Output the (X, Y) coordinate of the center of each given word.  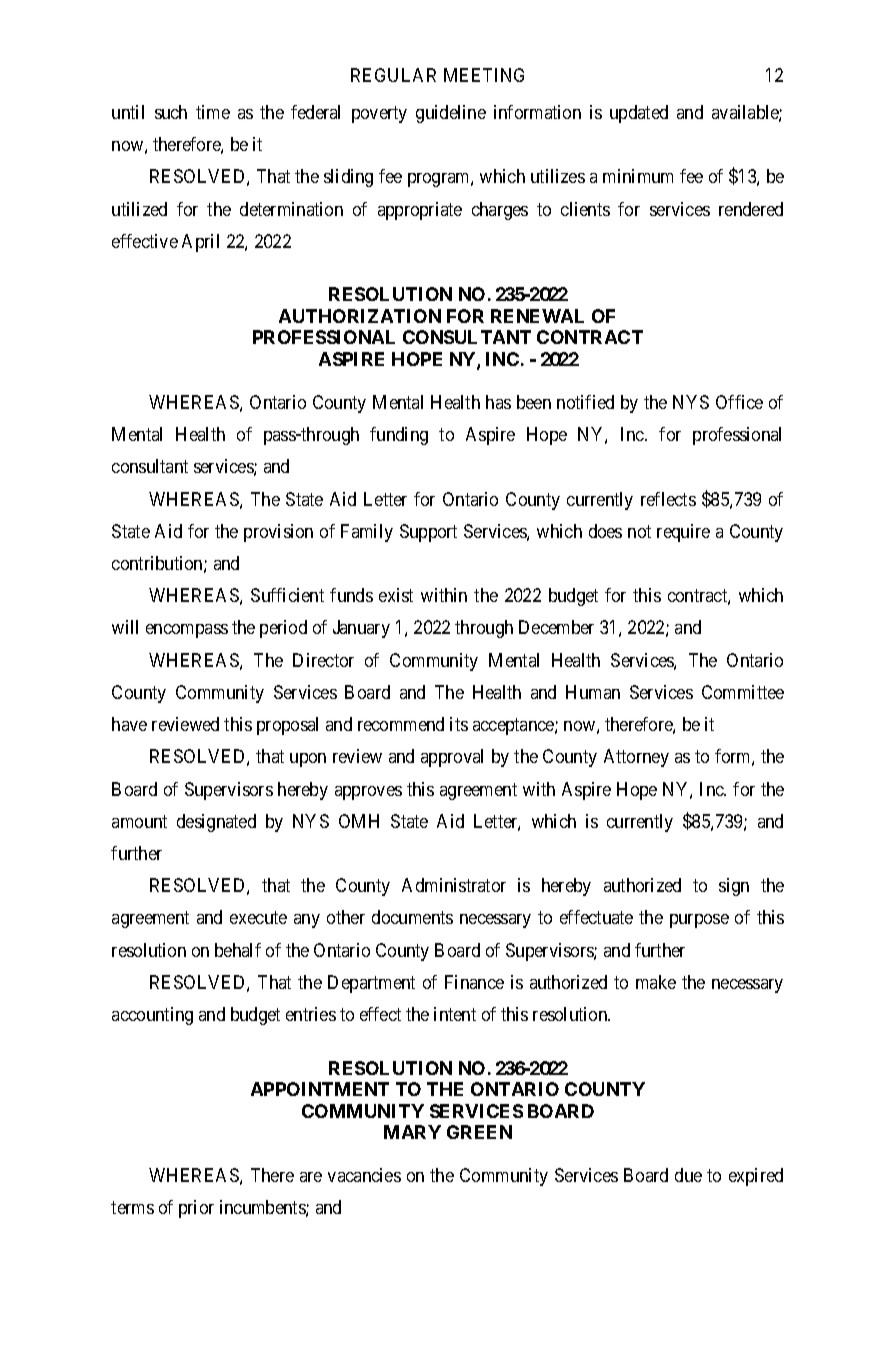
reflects (668, 499)
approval (452, 758)
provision (278, 533)
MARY (412, 1132)
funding (399, 436)
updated (639, 114)
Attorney (636, 758)
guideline (451, 114)
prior (196, 1209)
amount (139, 821)
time (213, 112)
